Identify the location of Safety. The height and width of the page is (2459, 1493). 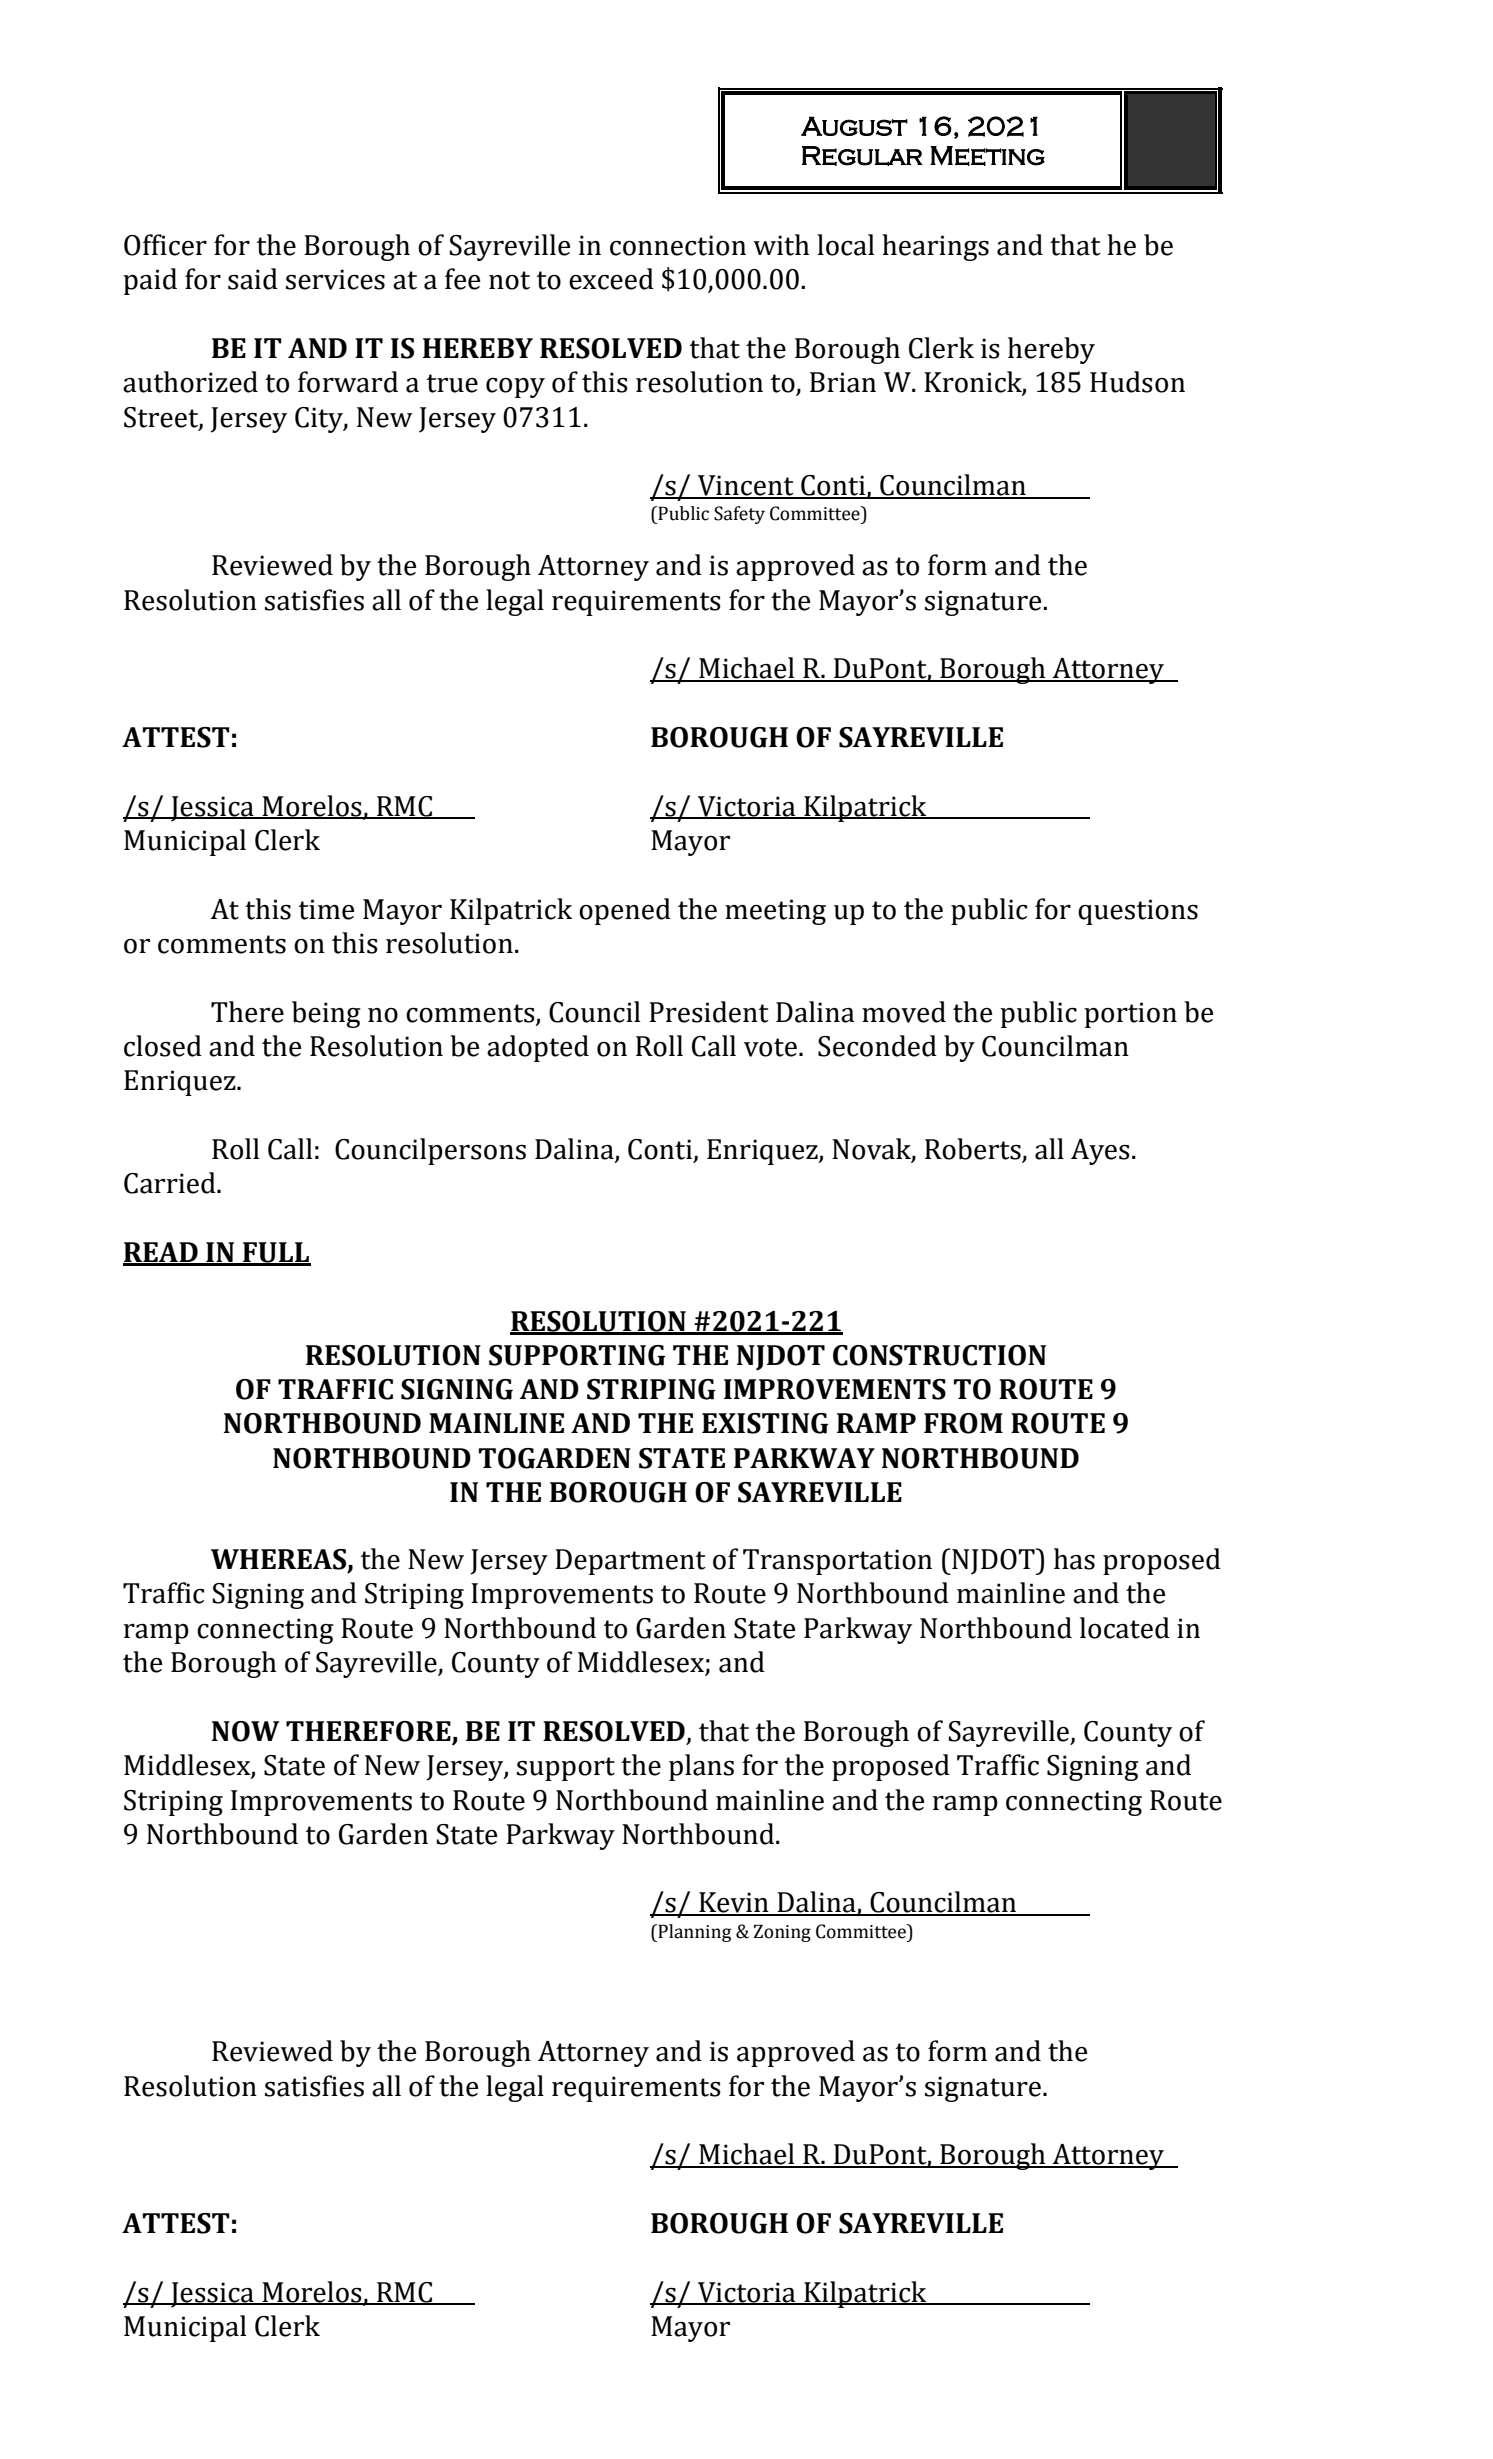
(739, 515).
